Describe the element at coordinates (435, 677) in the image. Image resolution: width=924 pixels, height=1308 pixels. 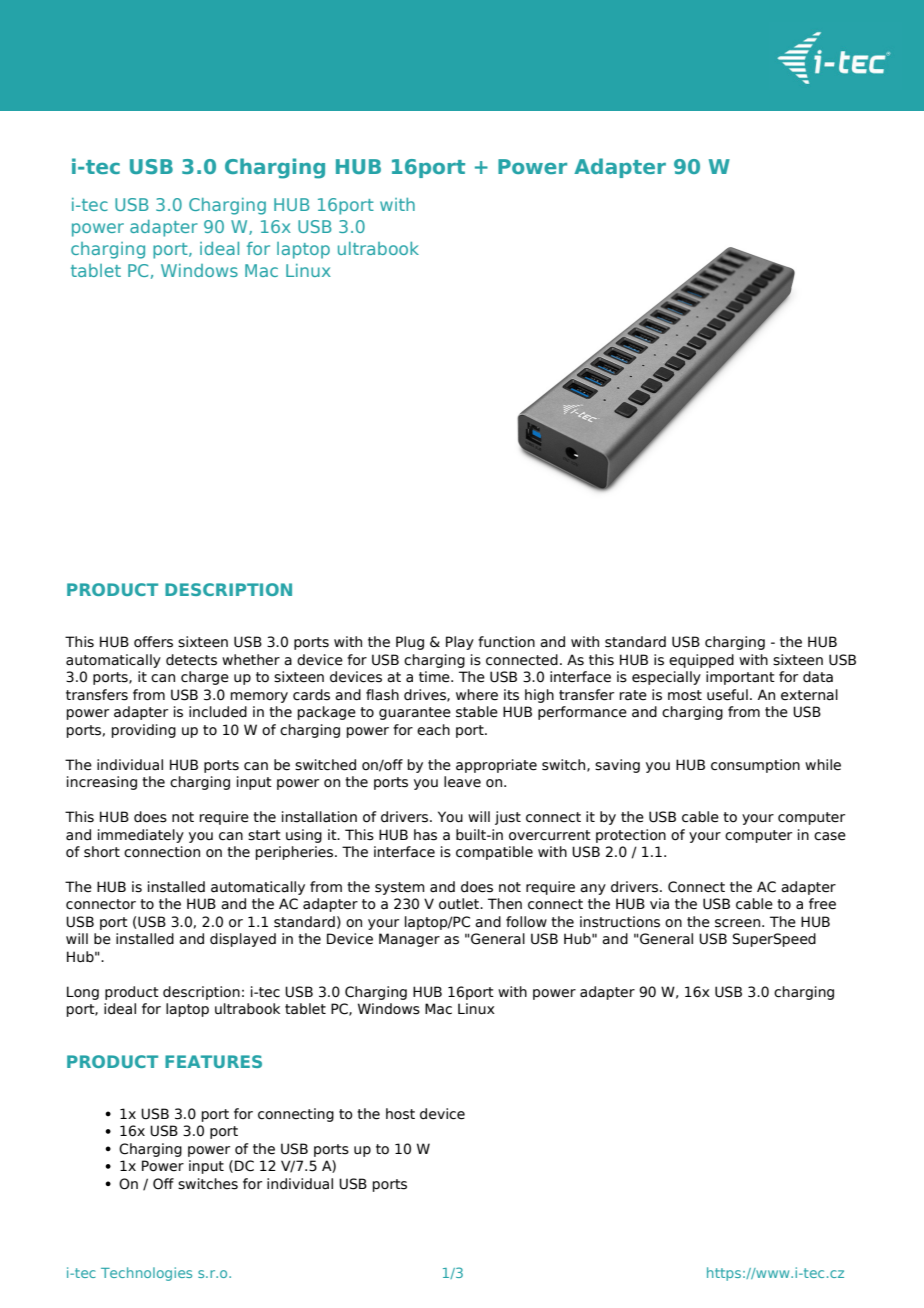
I see `time` at that location.
